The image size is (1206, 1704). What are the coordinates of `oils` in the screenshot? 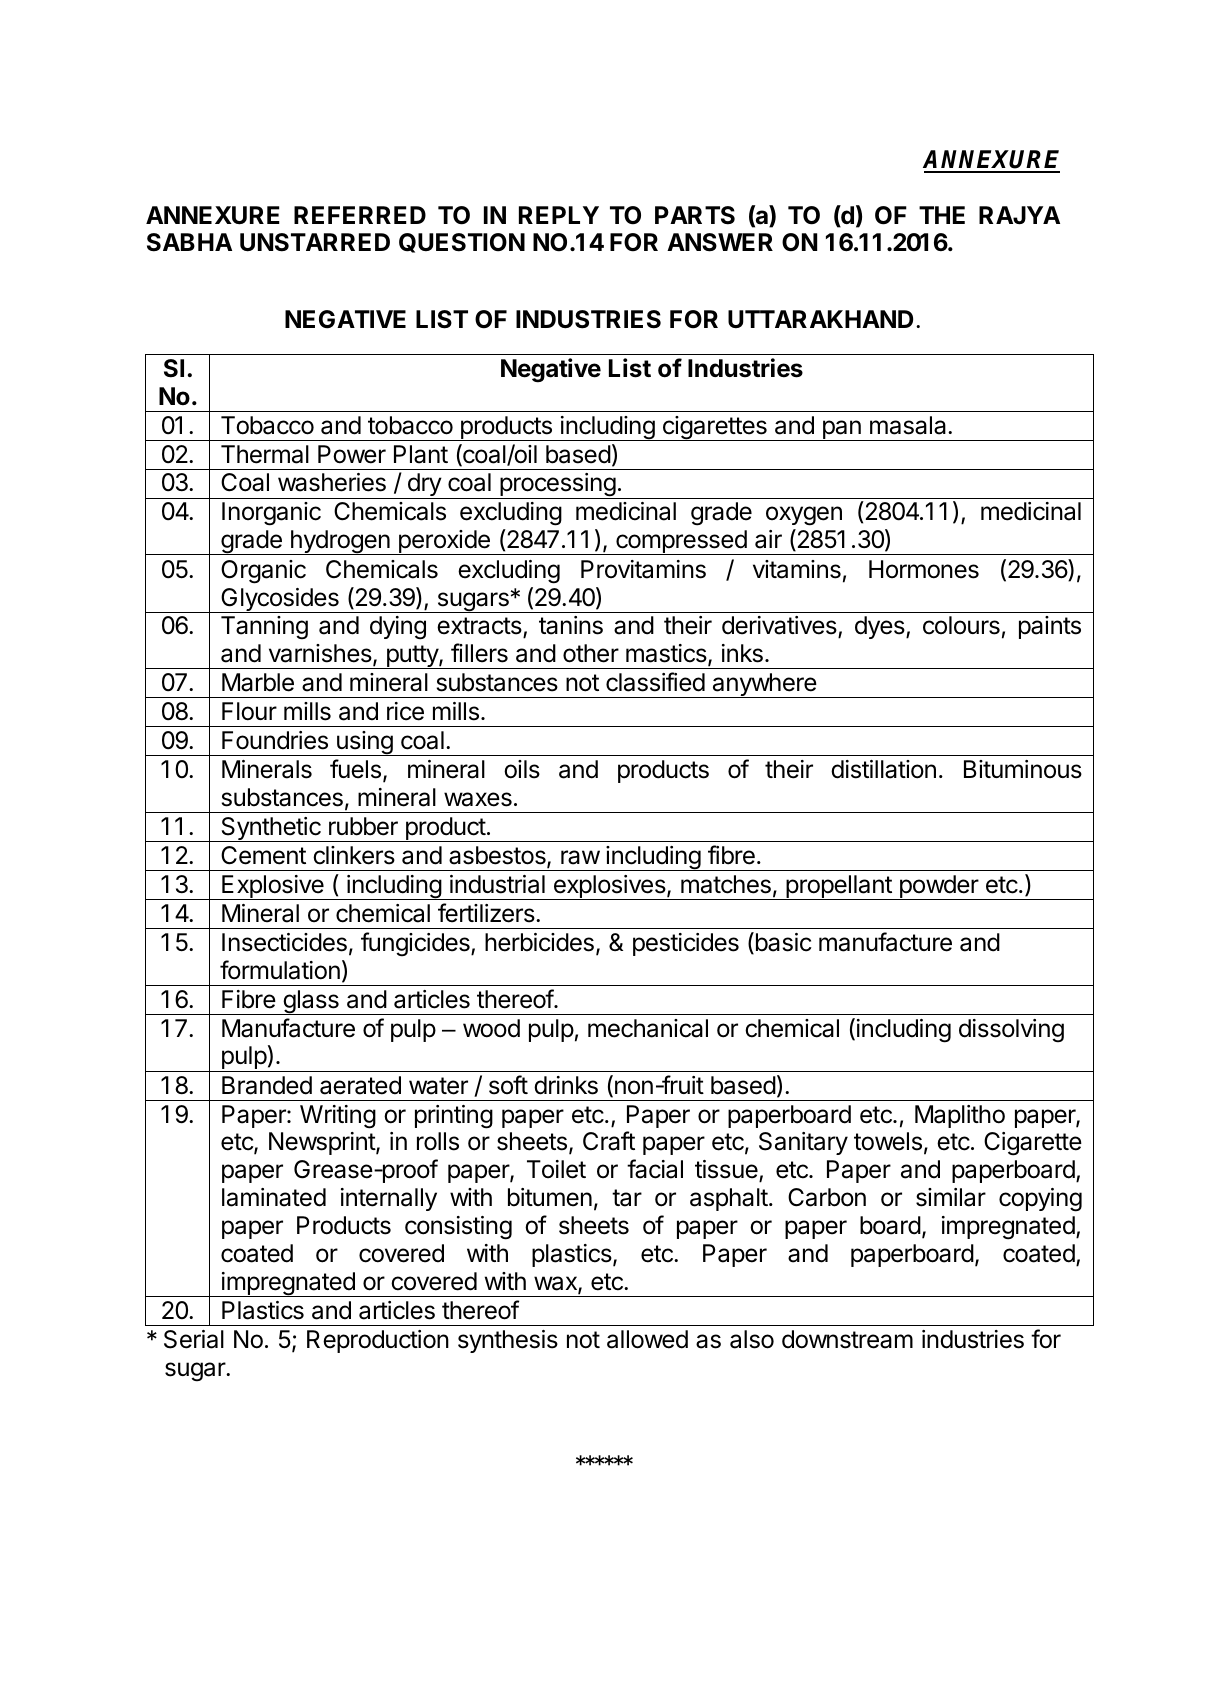 It's located at (522, 769).
